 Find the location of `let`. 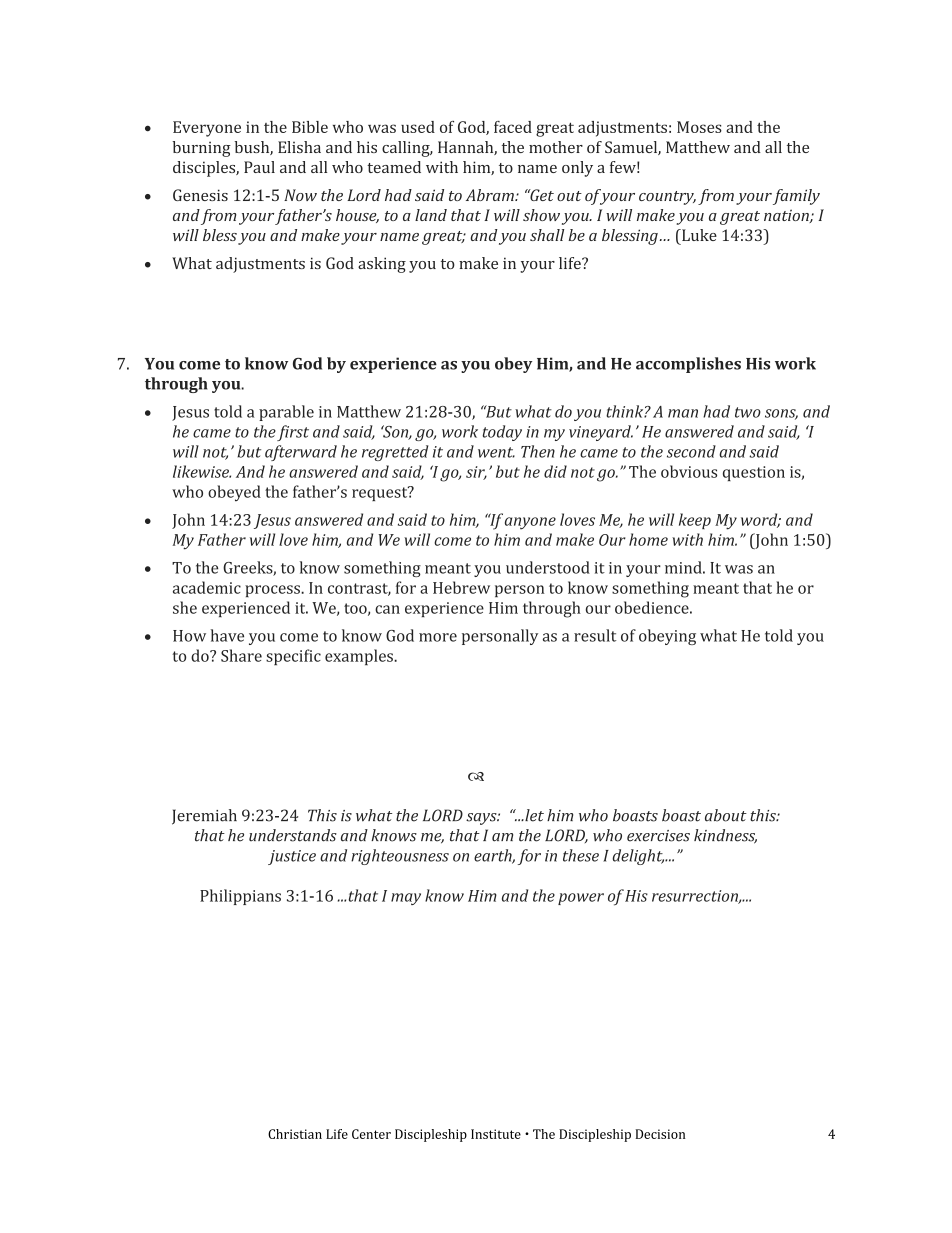

let is located at coordinates (533, 815).
